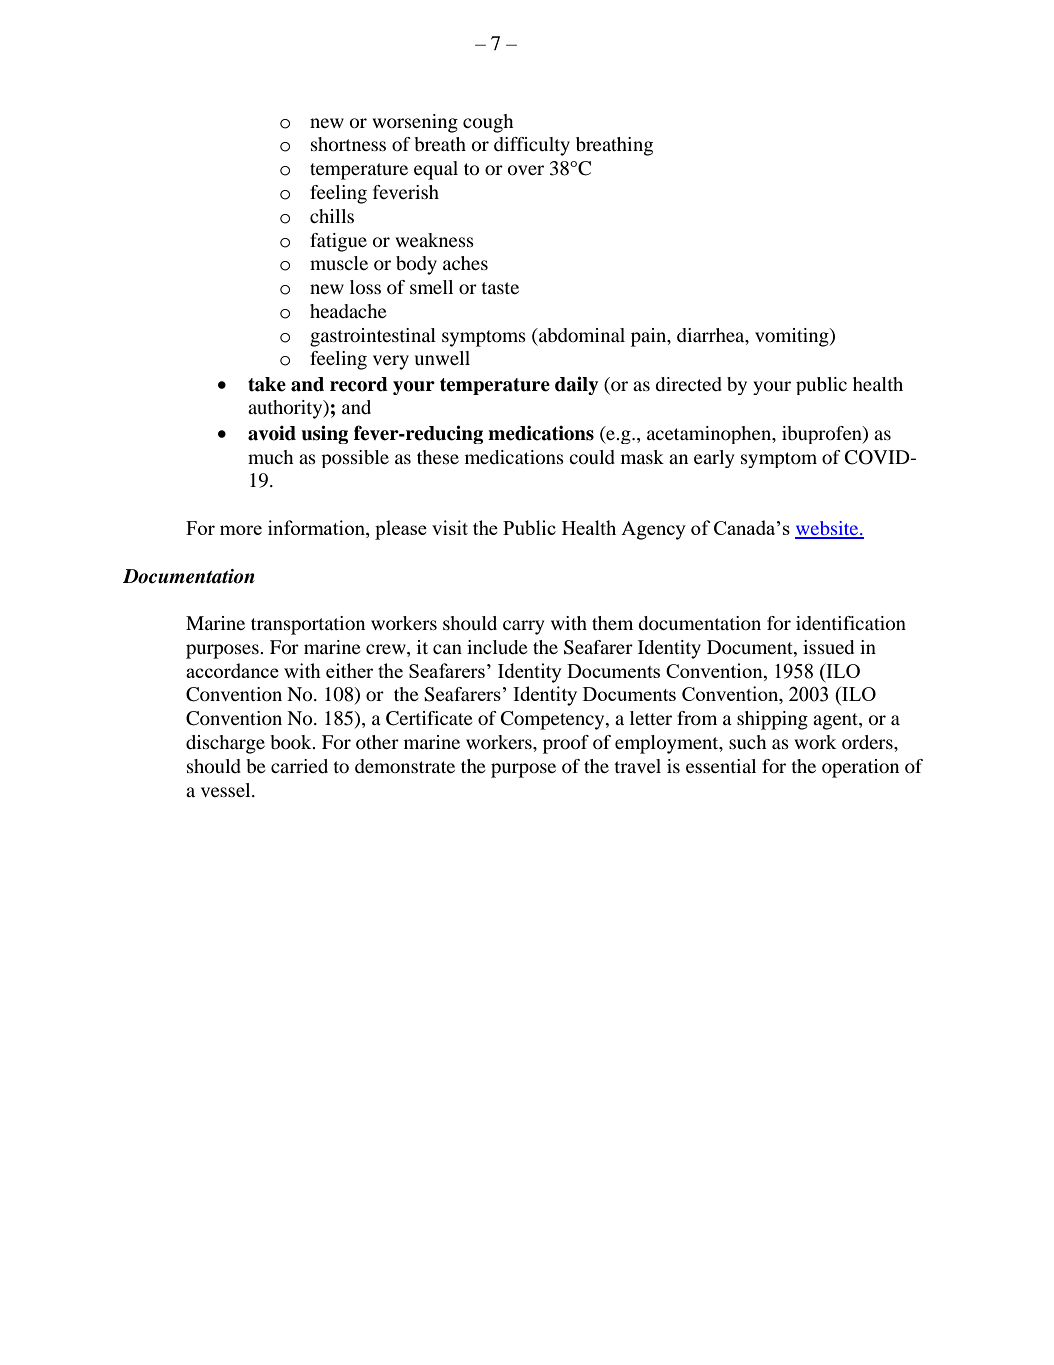 This page has width=1054, height=1365. What do you see at coordinates (581, 335) in the page?
I see `abdominal` at bounding box center [581, 335].
